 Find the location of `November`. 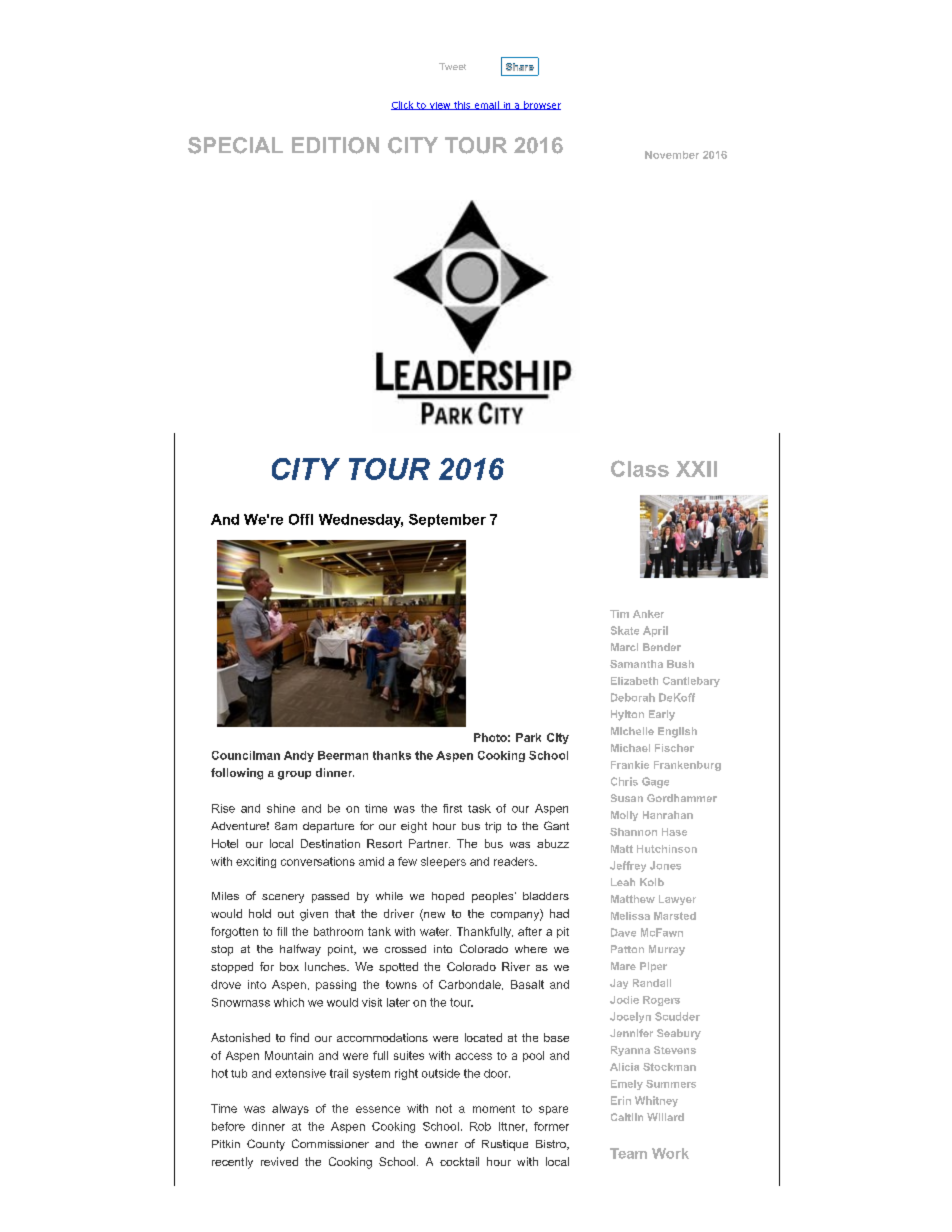

November is located at coordinates (672, 155).
